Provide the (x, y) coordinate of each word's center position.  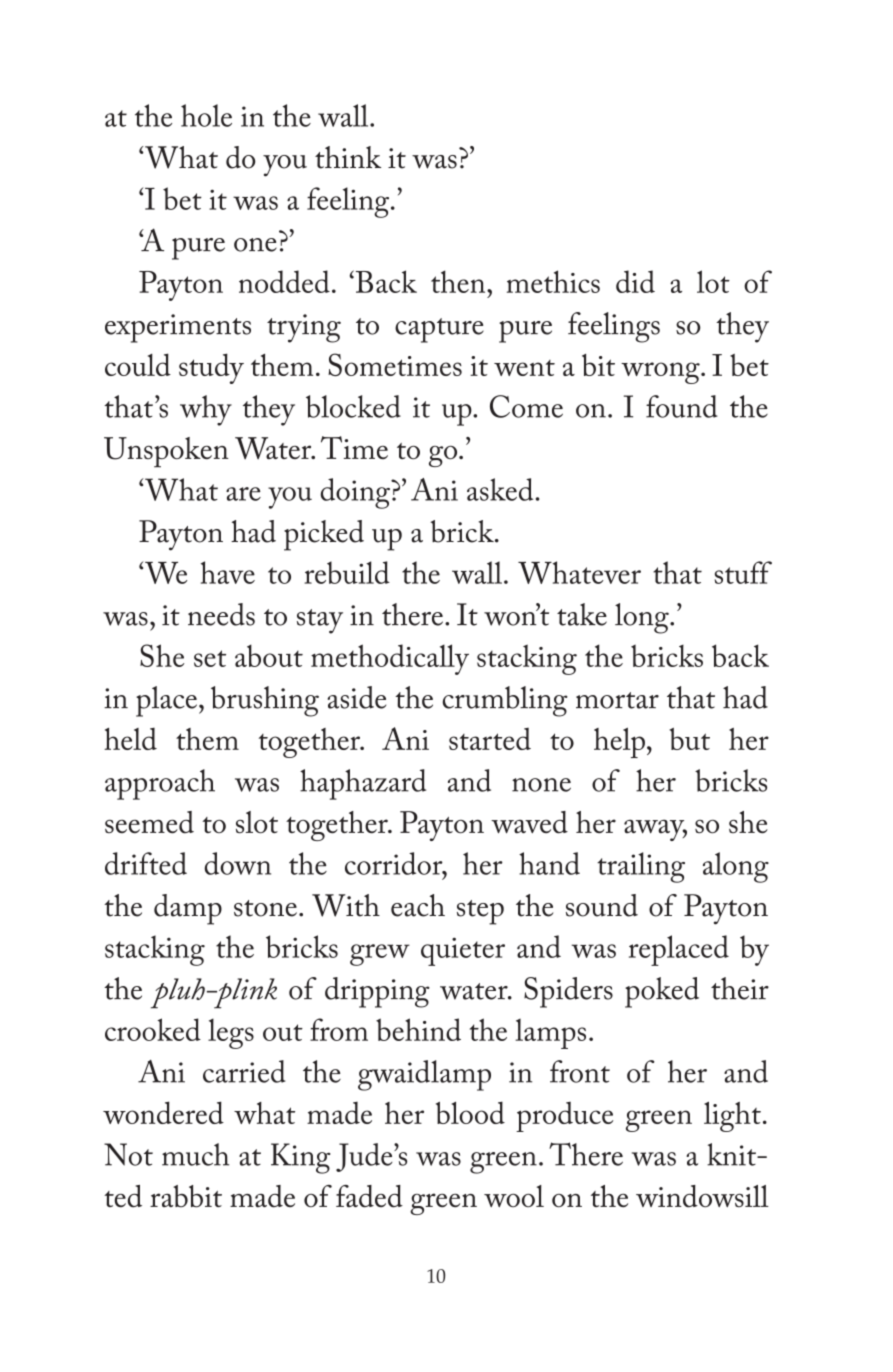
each (418, 905)
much (195, 1154)
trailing (641, 867)
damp (188, 909)
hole (206, 115)
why (206, 410)
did (635, 281)
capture (439, 330)
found (682, 406)
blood (470, 1112)
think (348, 157)
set (210, 658)
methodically (390, 659)
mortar (617, 700)
